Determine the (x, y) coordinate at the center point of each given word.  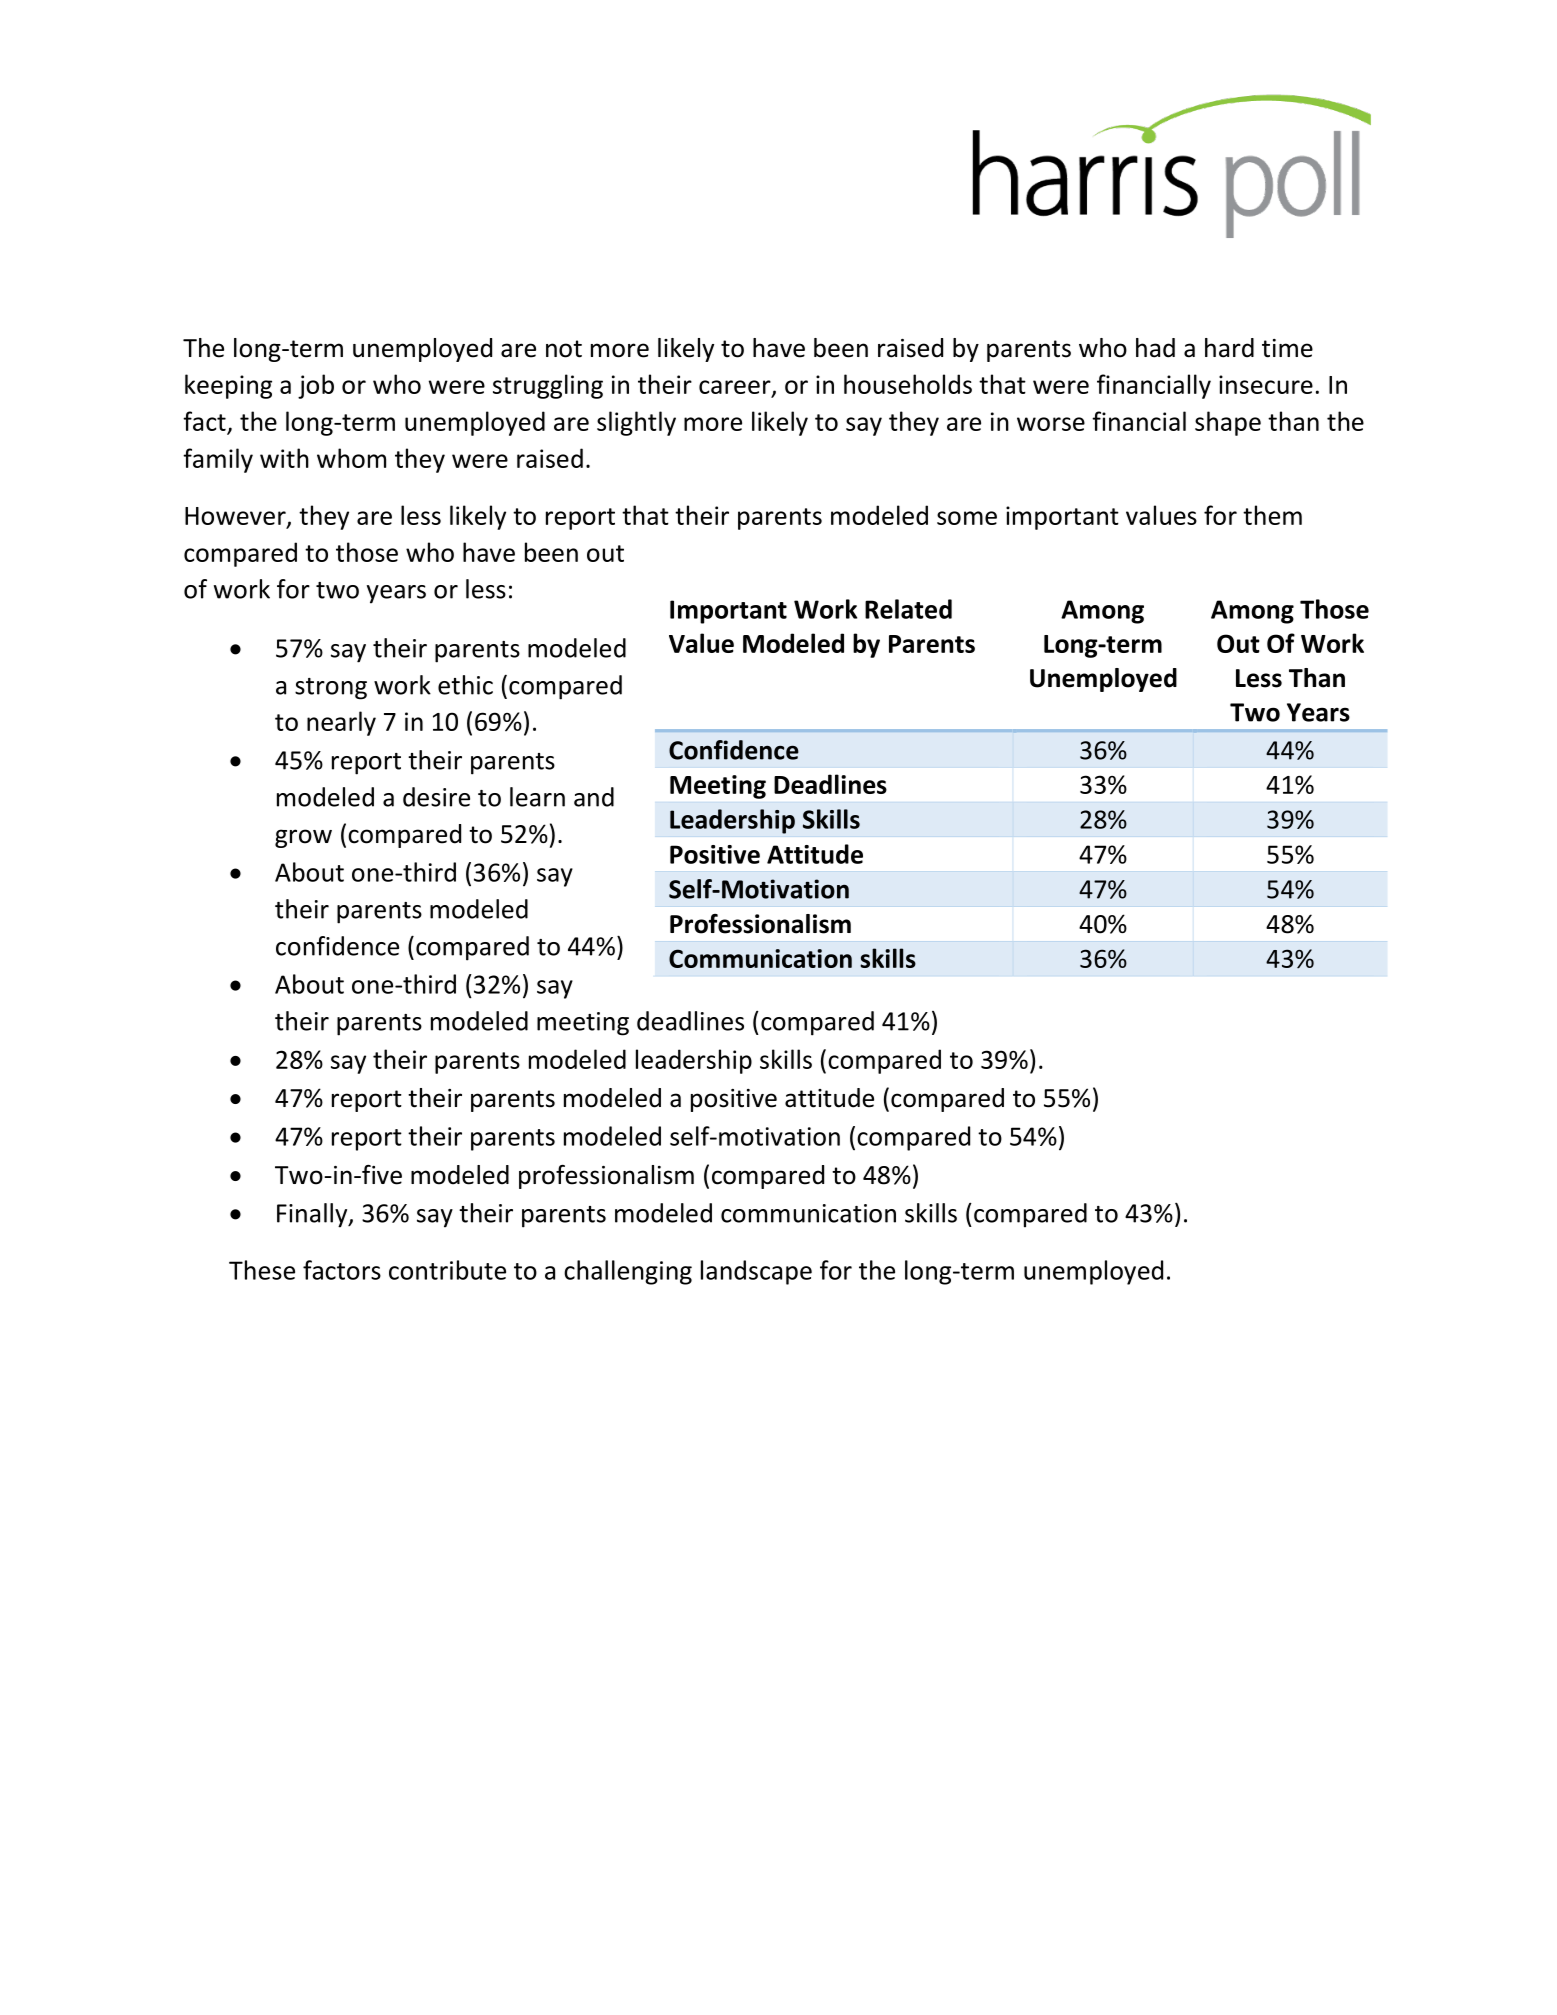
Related (908, 609)
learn (537, 797)
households (908, 384)
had (1155, 348)
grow (303, 838)
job (316, 386)
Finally (313, 1215)
